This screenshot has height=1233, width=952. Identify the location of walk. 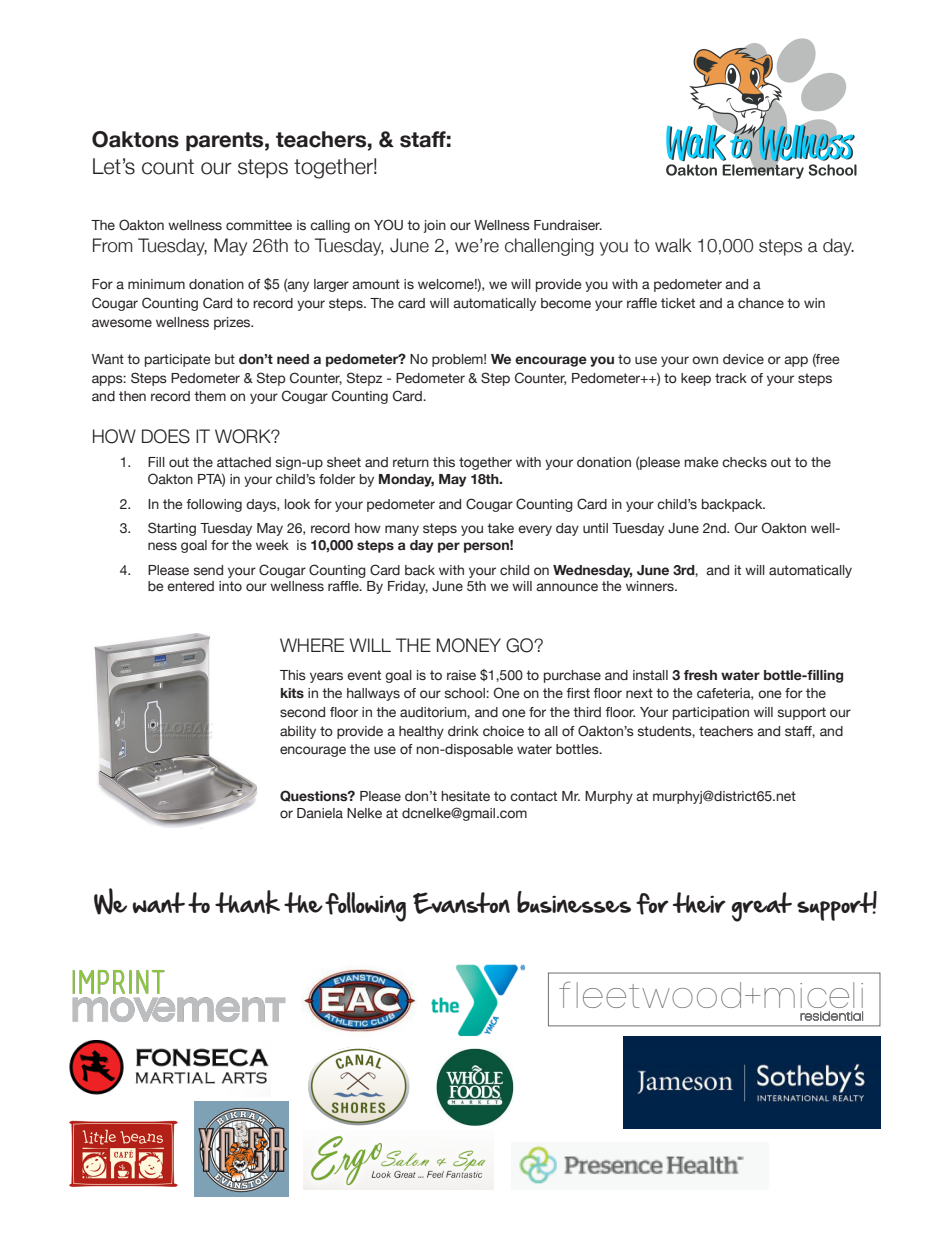
(673, 245).
